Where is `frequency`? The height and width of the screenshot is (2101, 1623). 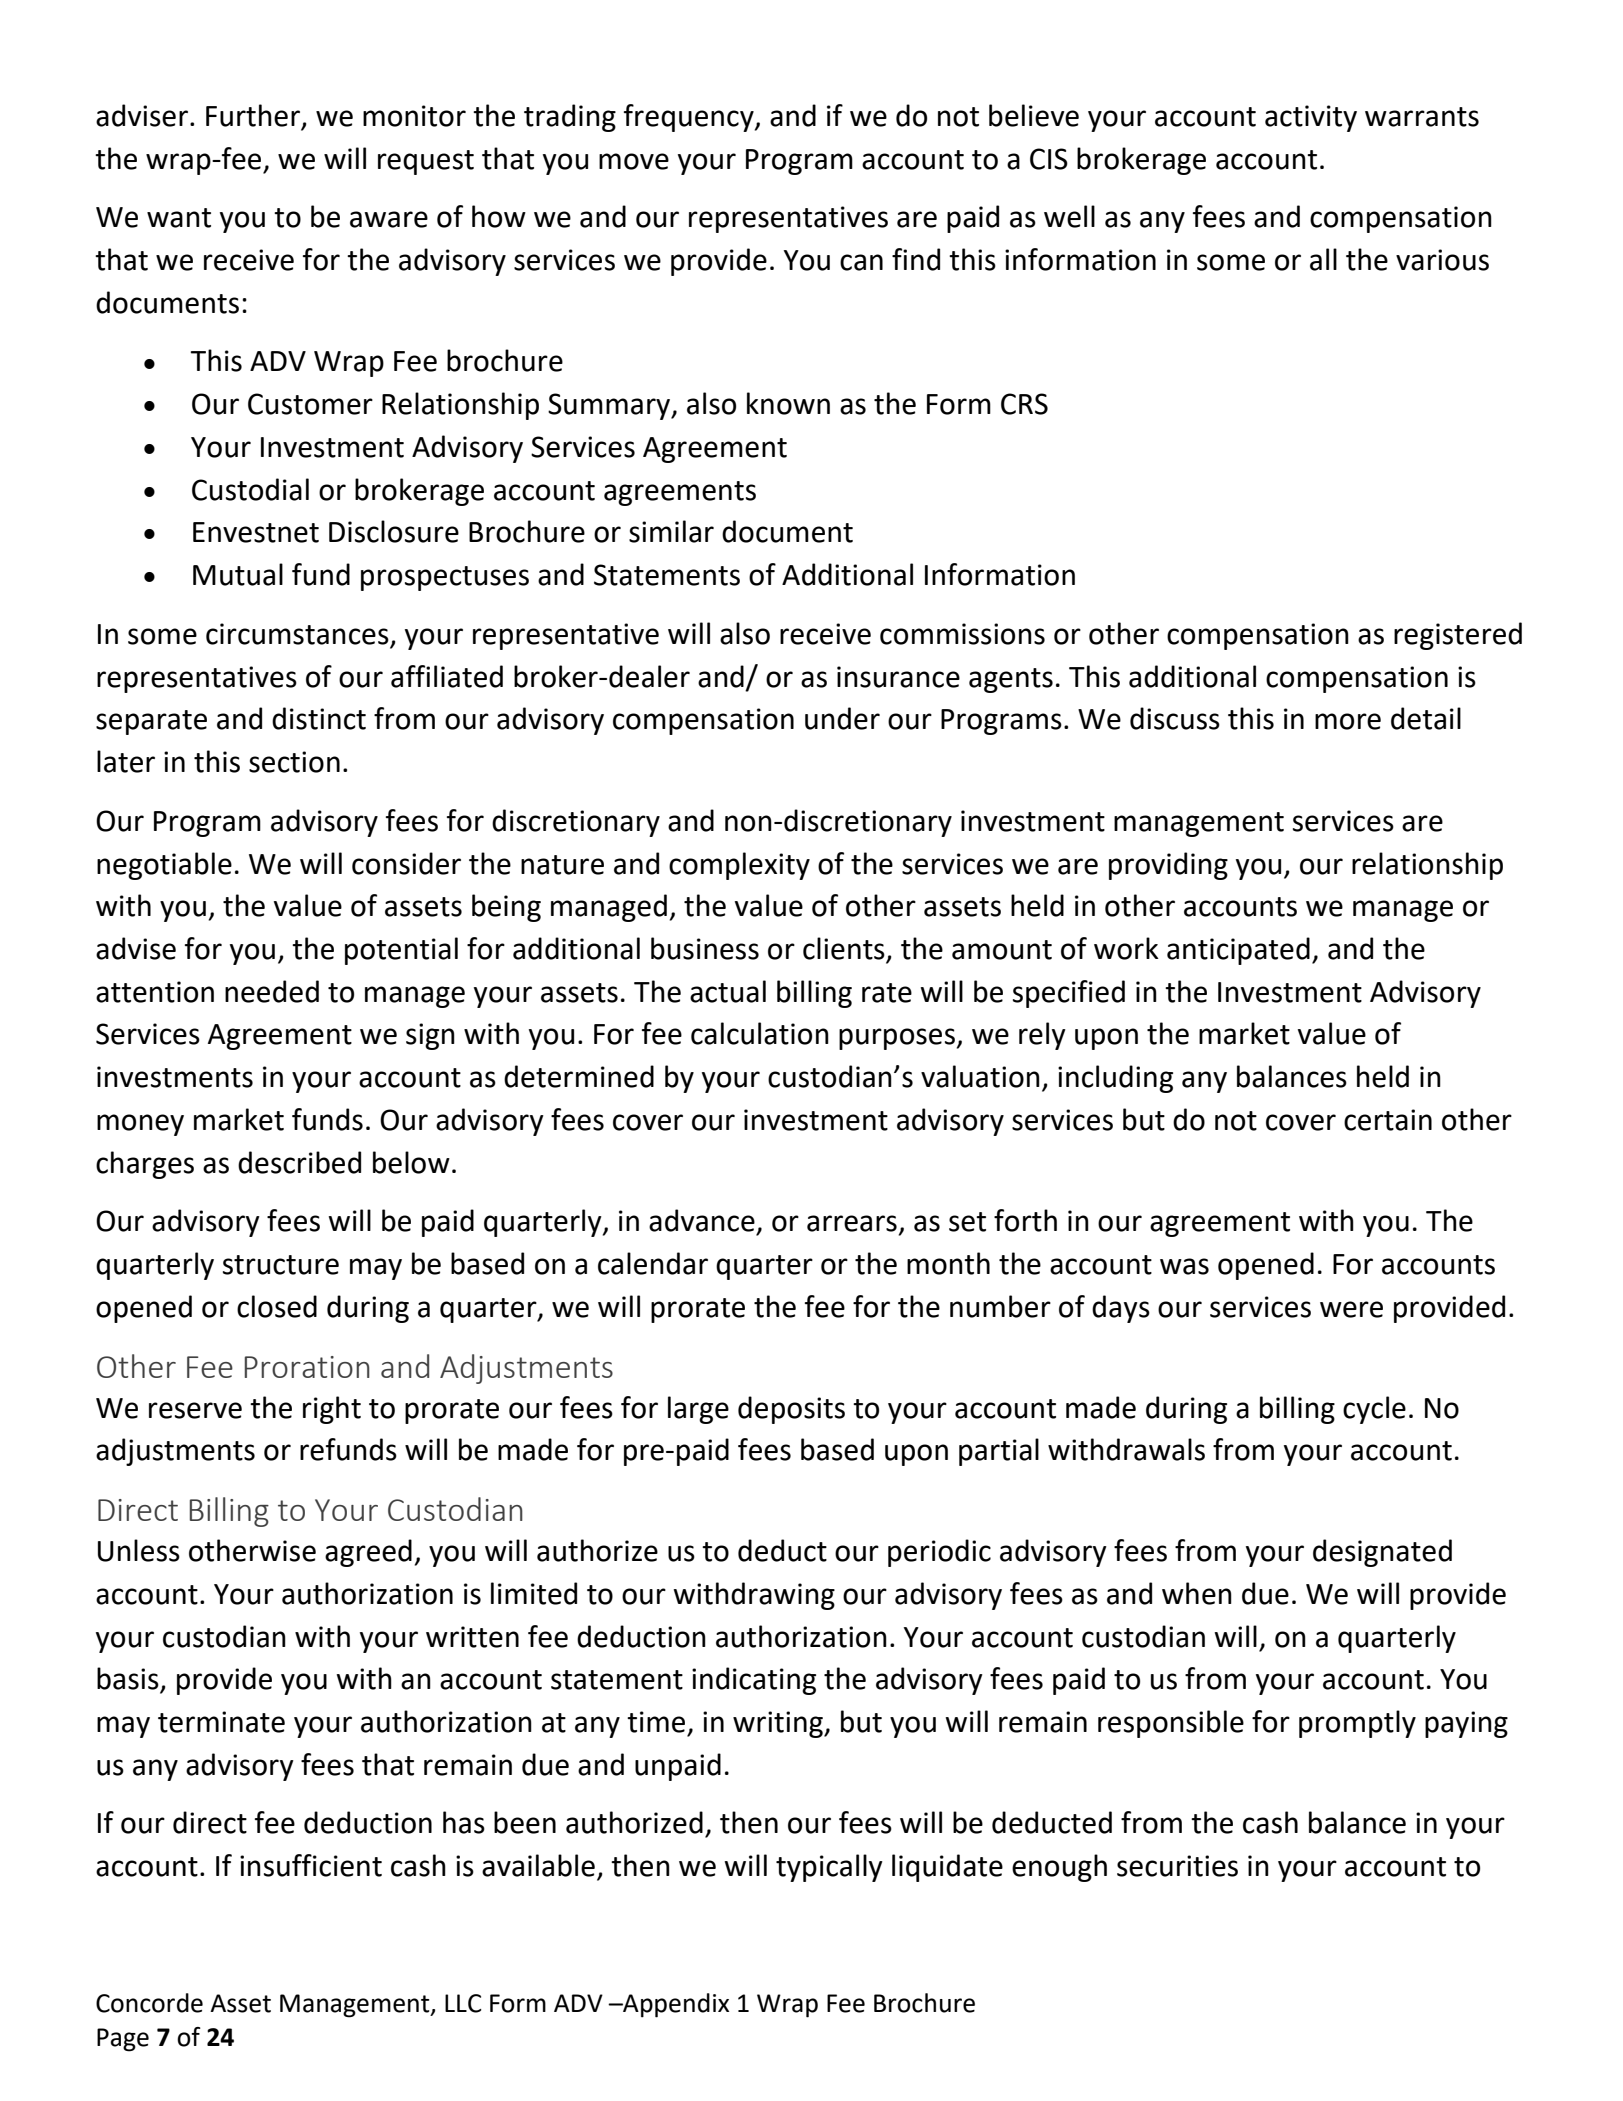 frequency is located at coordinates (690, 118).
